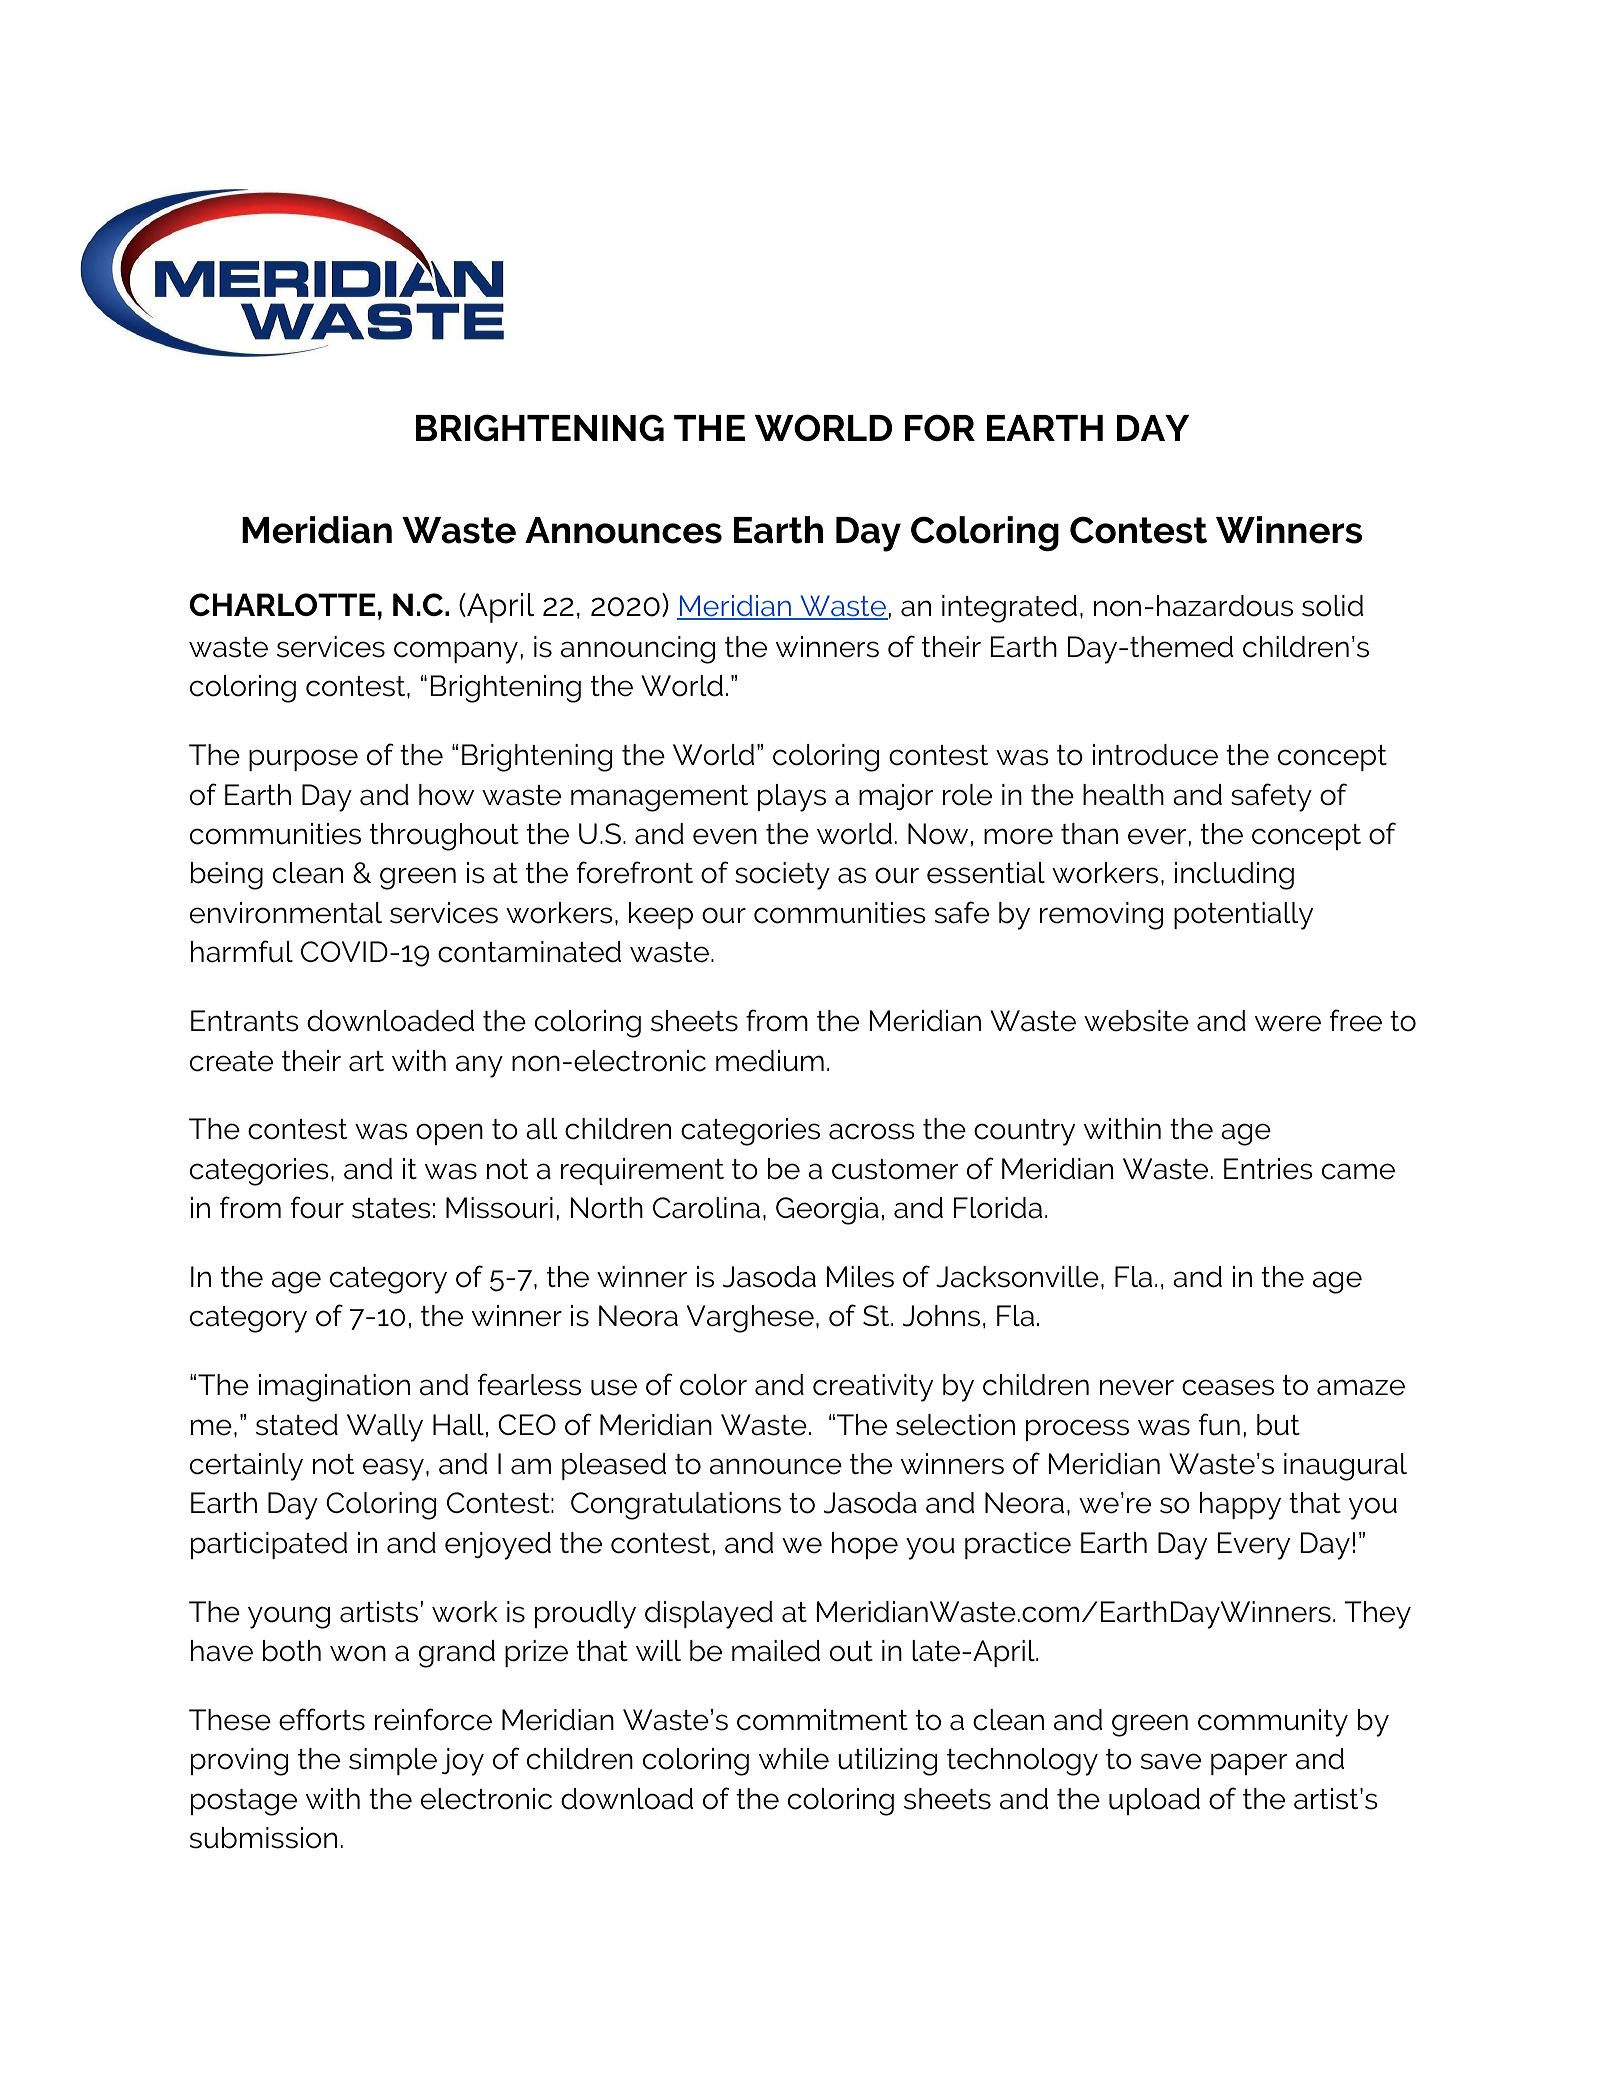 The width and height of the image is (1606, 2079). What do you see at coordinates (393, 1469) in the image?
I see `easy` at bounding box center [393, 1469].
